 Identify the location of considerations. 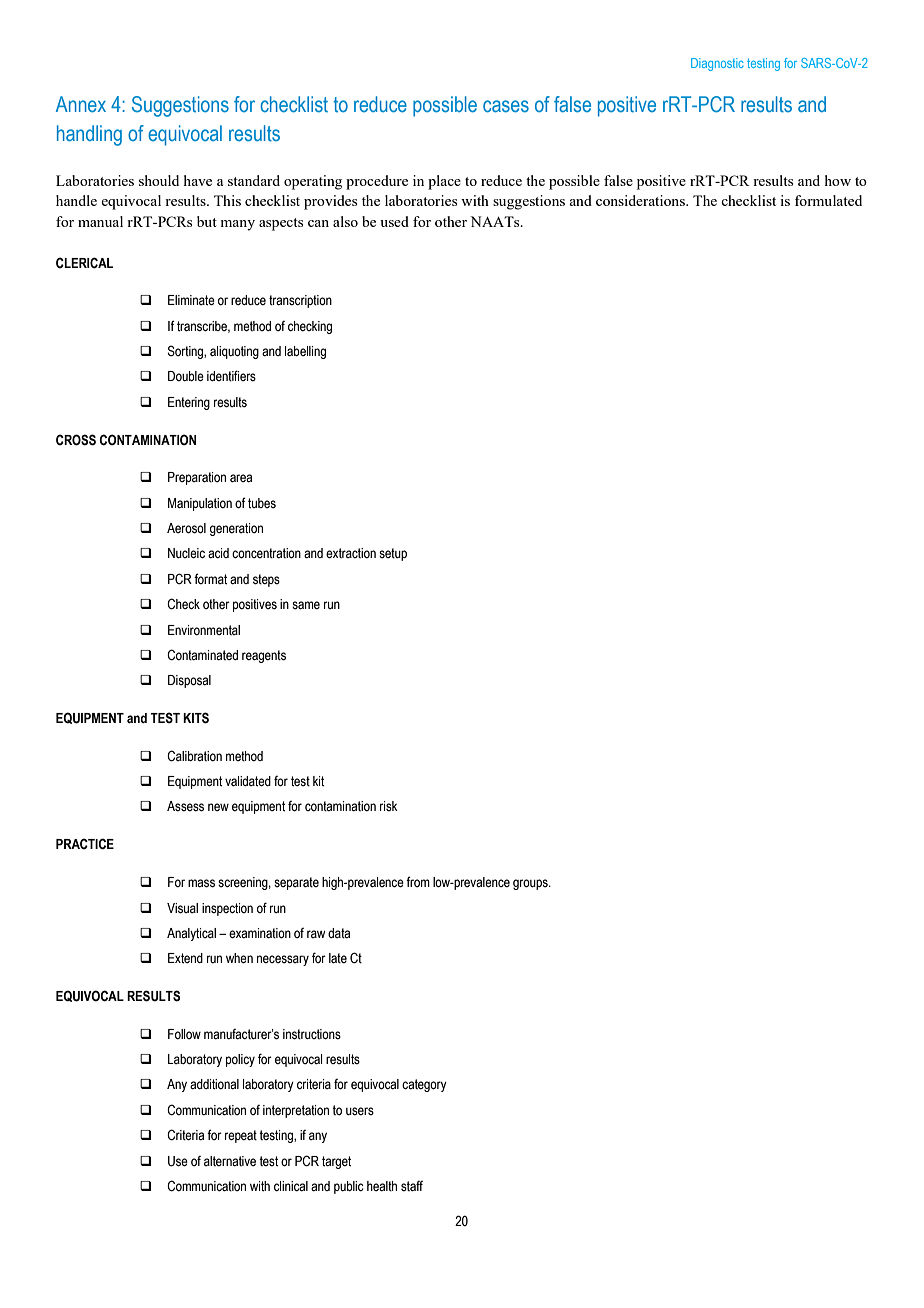
(641, 200).
